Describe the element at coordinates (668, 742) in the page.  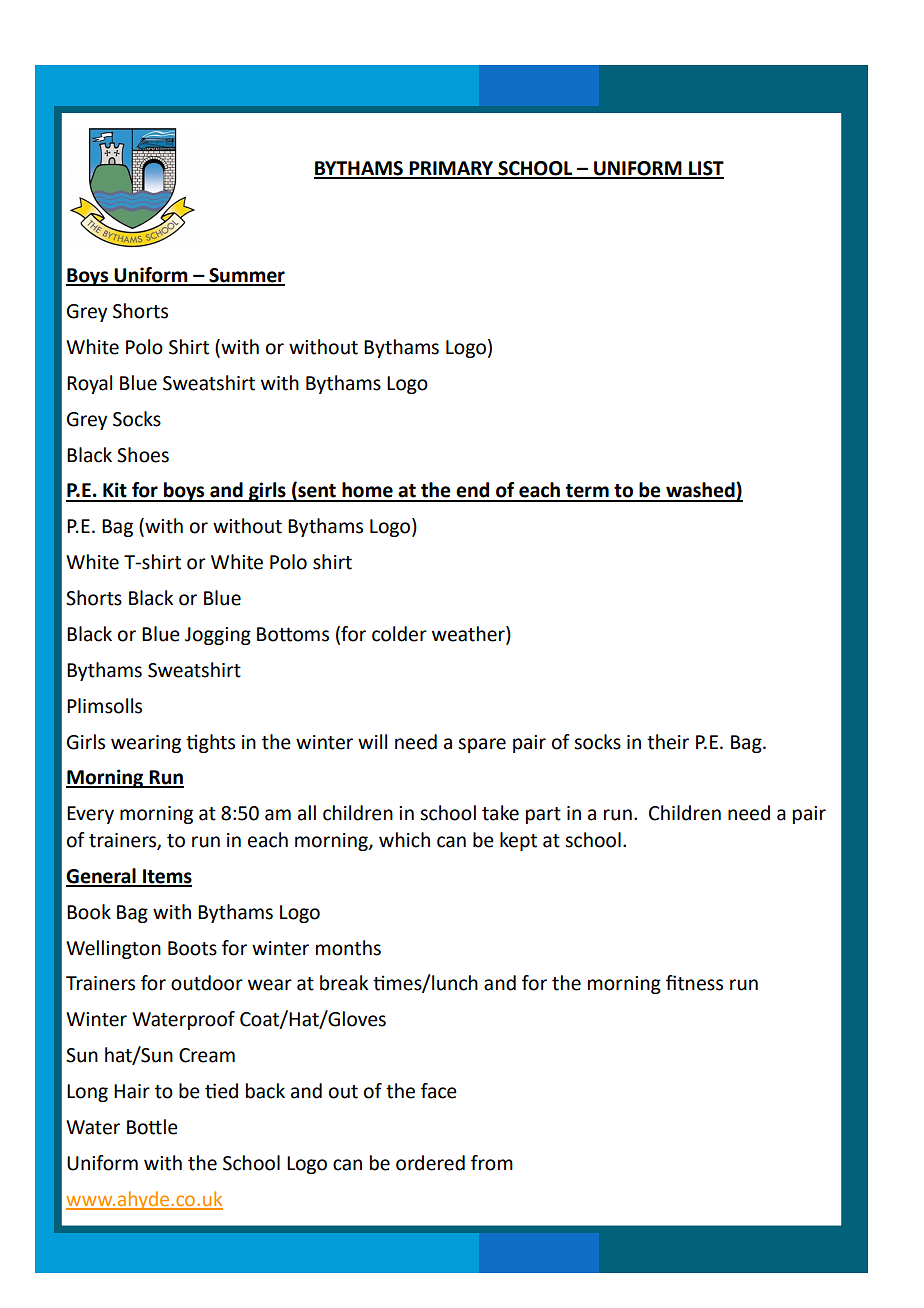
I see `their` at that location.
